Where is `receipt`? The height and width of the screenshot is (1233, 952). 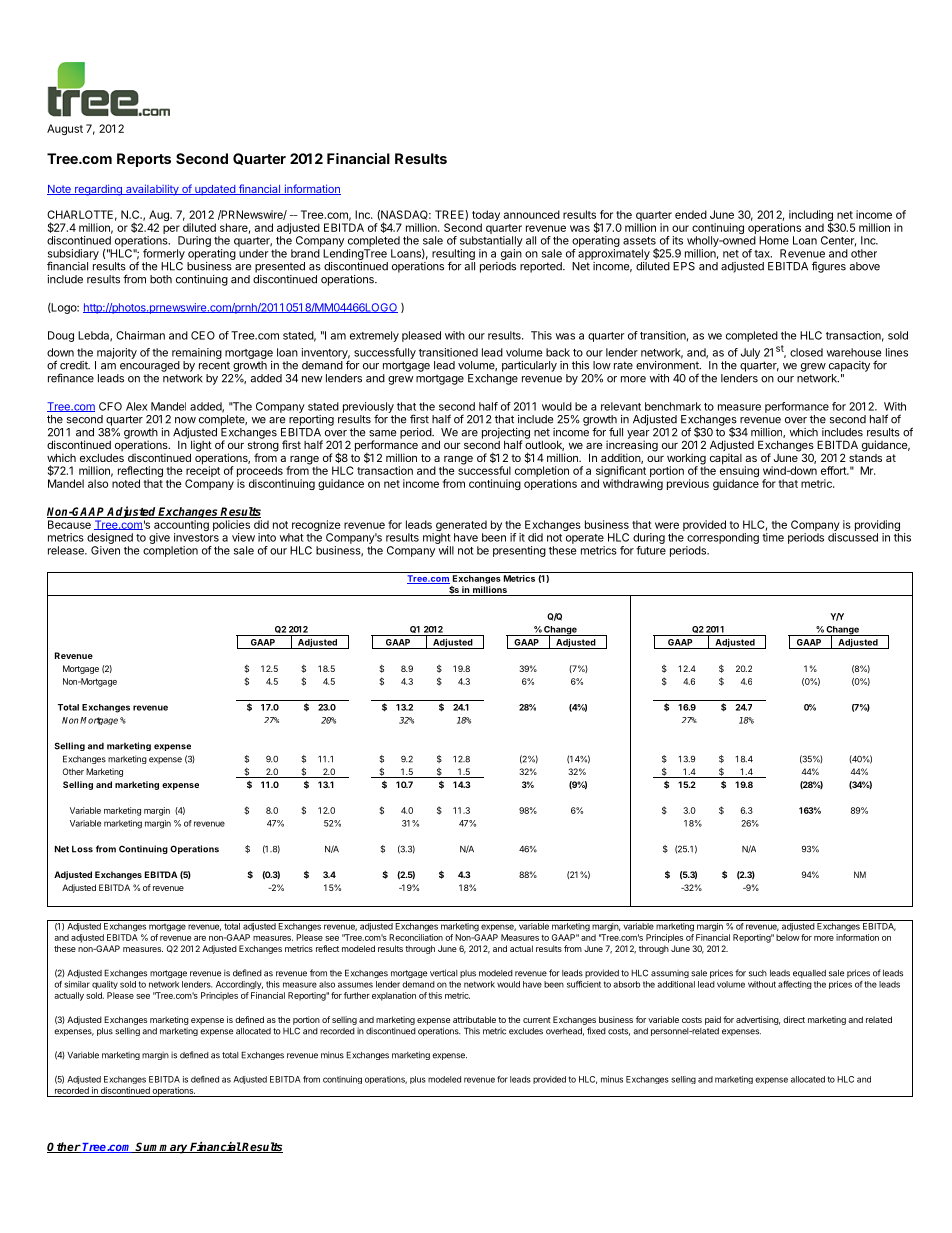
receipt is located at coordinates (203, 472).
